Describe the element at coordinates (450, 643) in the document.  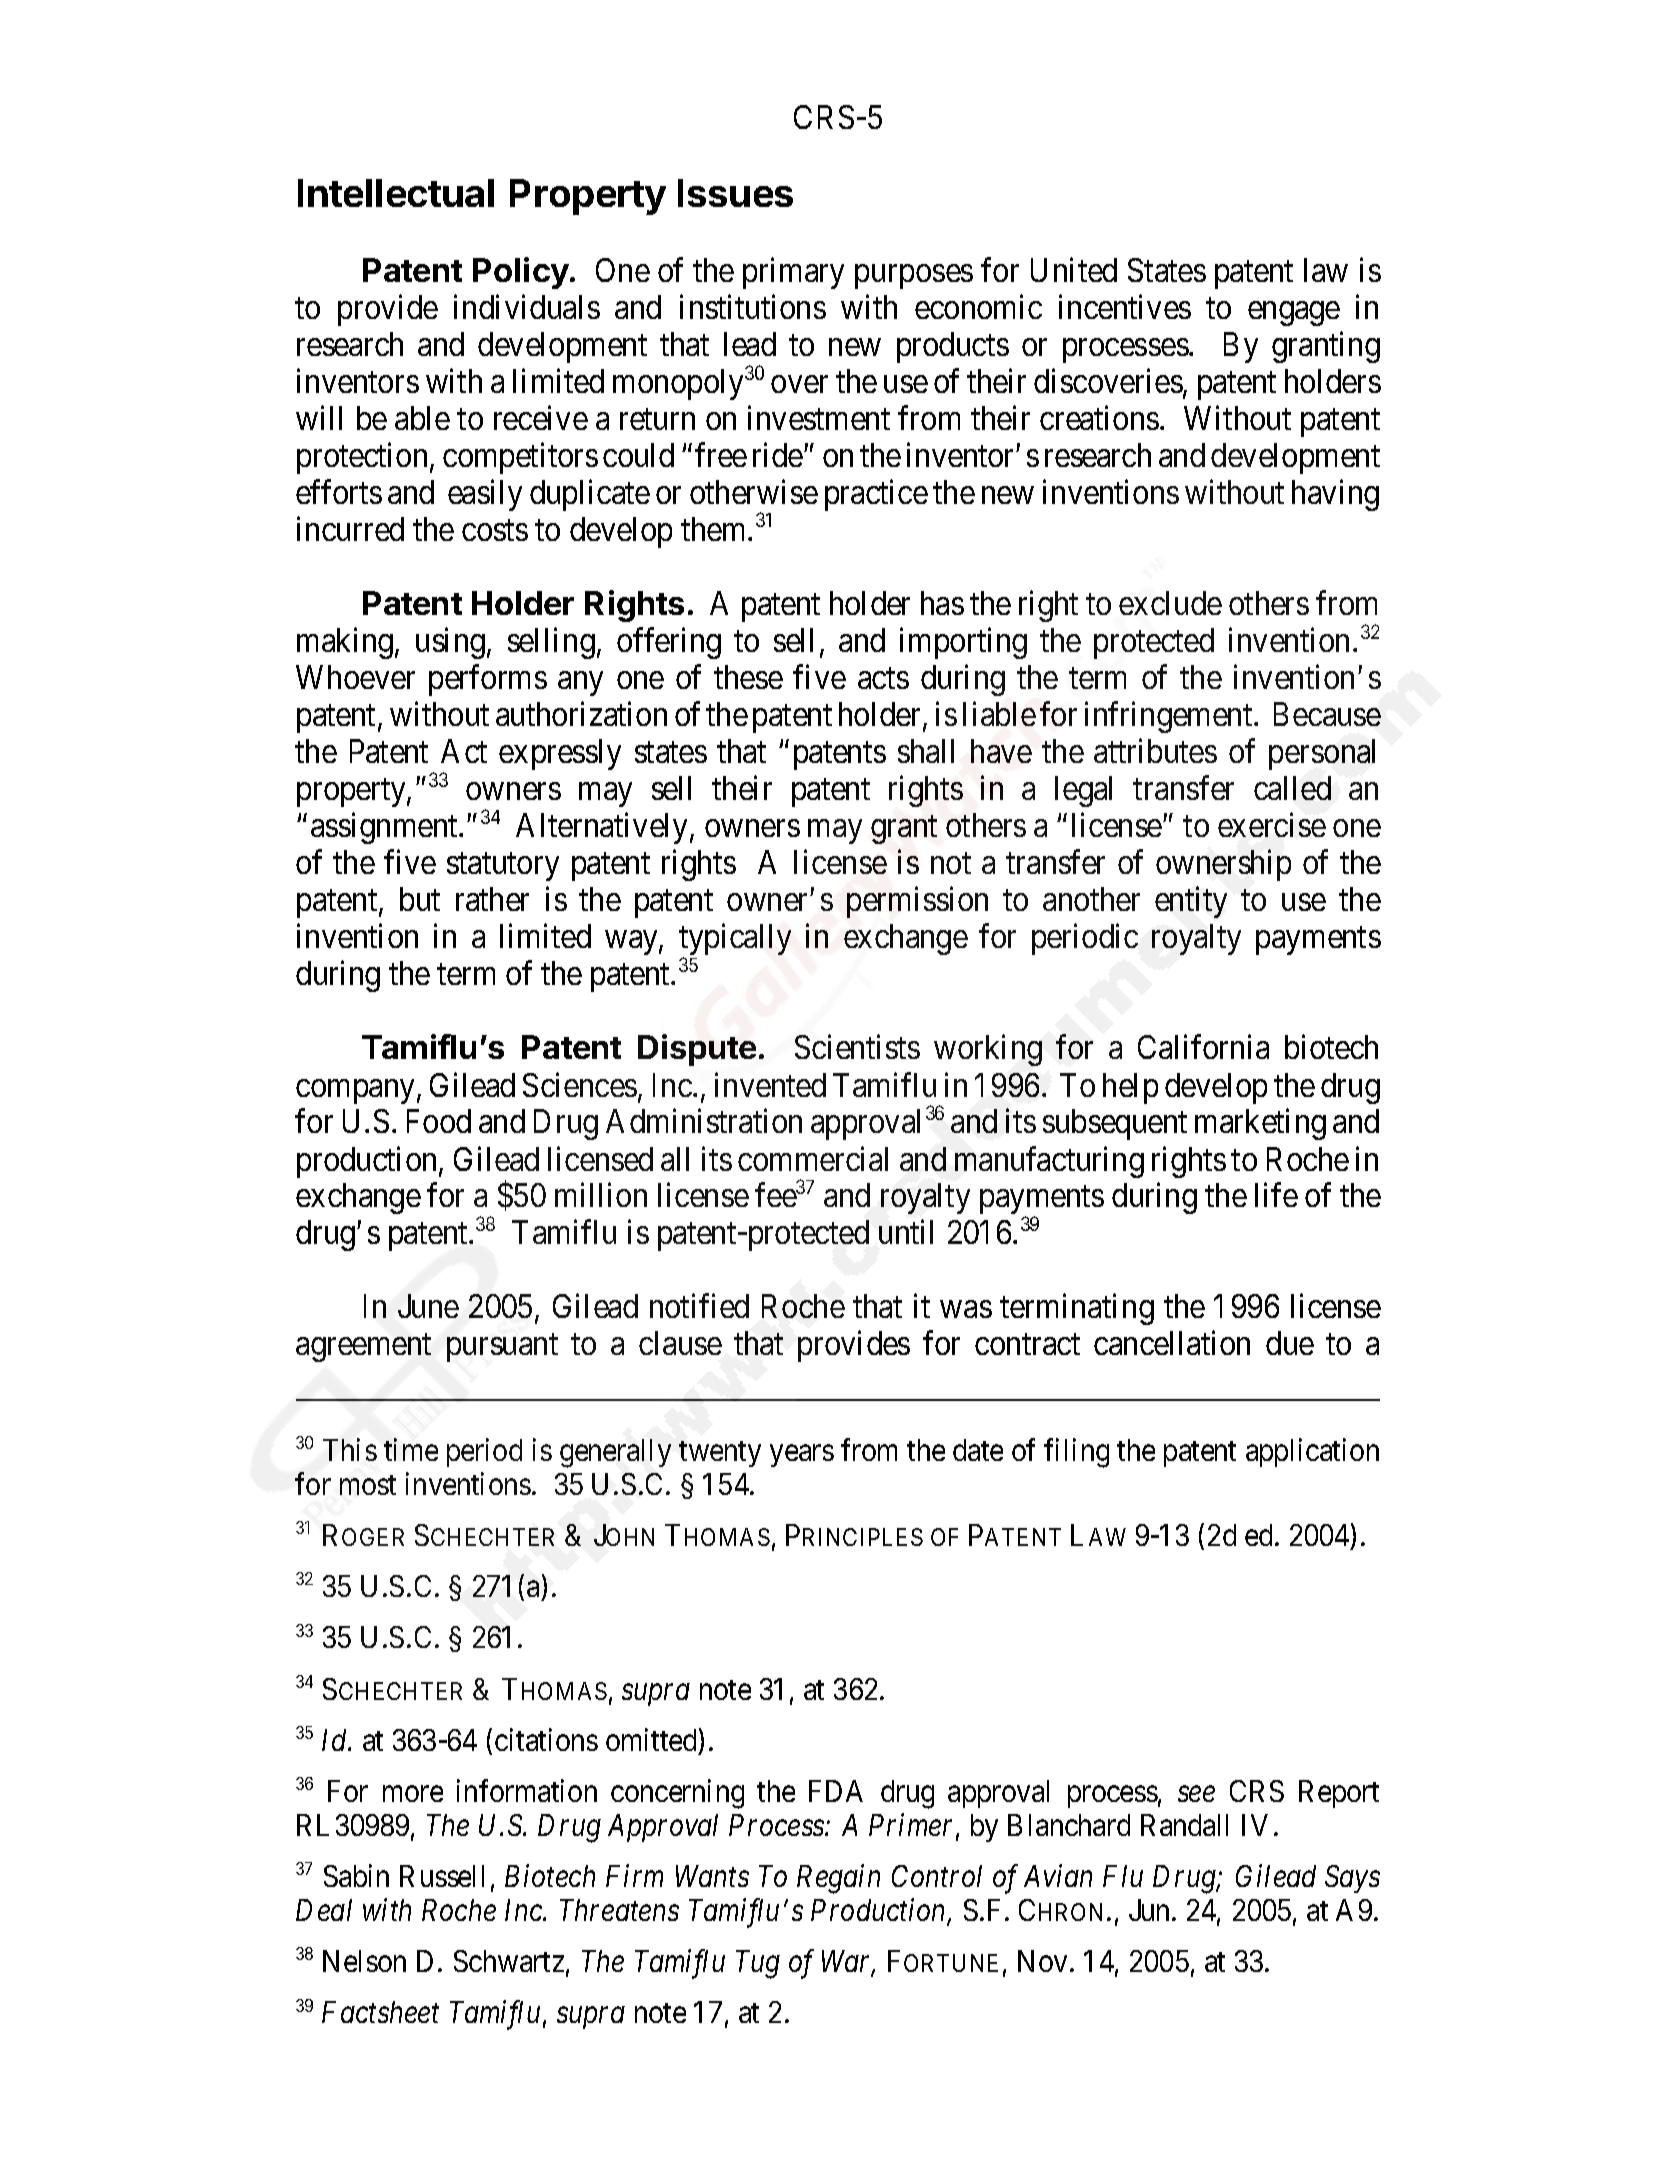
I see `using` at that location.
